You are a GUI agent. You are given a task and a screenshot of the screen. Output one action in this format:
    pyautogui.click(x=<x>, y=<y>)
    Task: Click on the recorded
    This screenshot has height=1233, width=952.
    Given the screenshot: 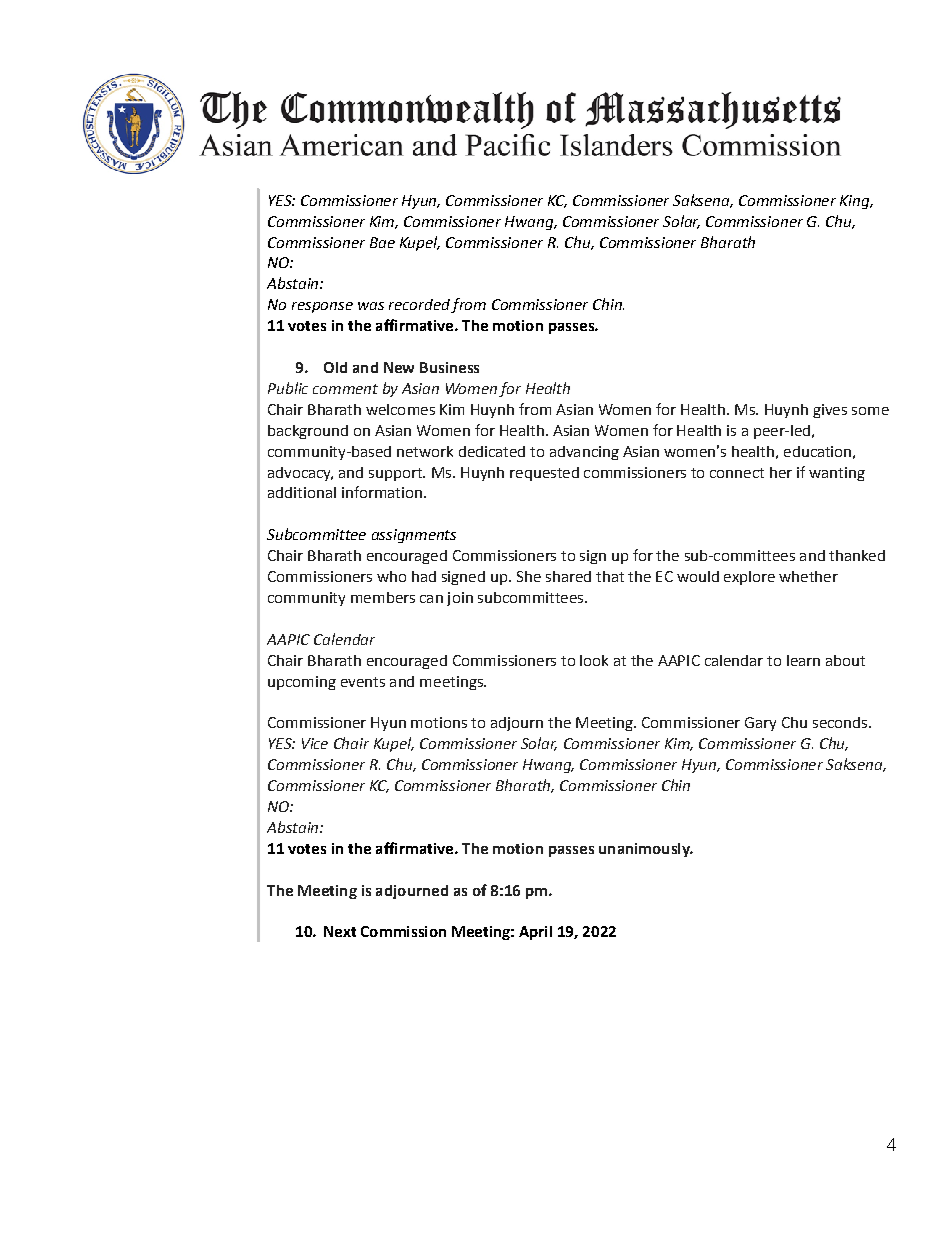 What is the action you would take?
    pyautogui.click(x=419, y=304)
